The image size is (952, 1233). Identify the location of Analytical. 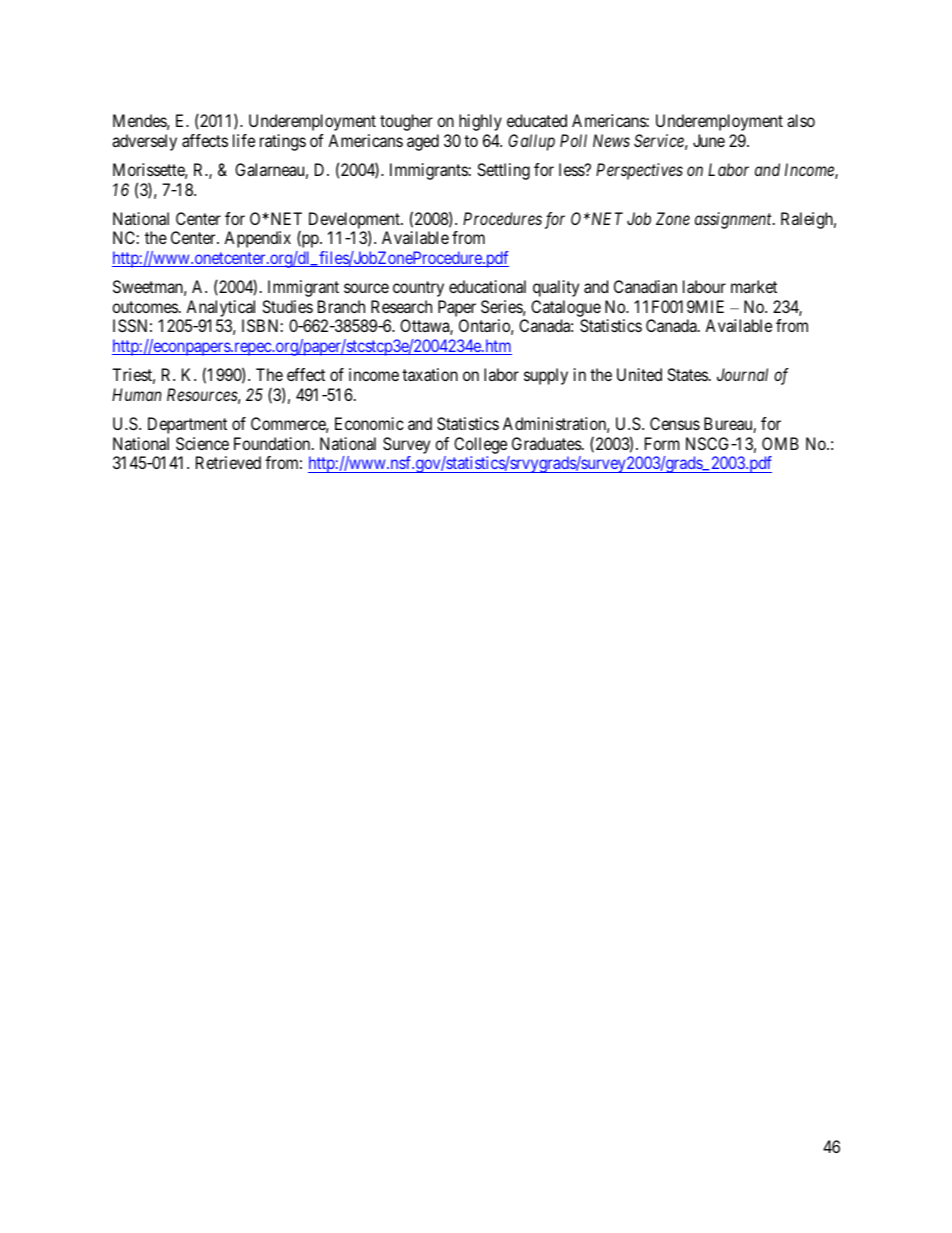
(220, 308).
